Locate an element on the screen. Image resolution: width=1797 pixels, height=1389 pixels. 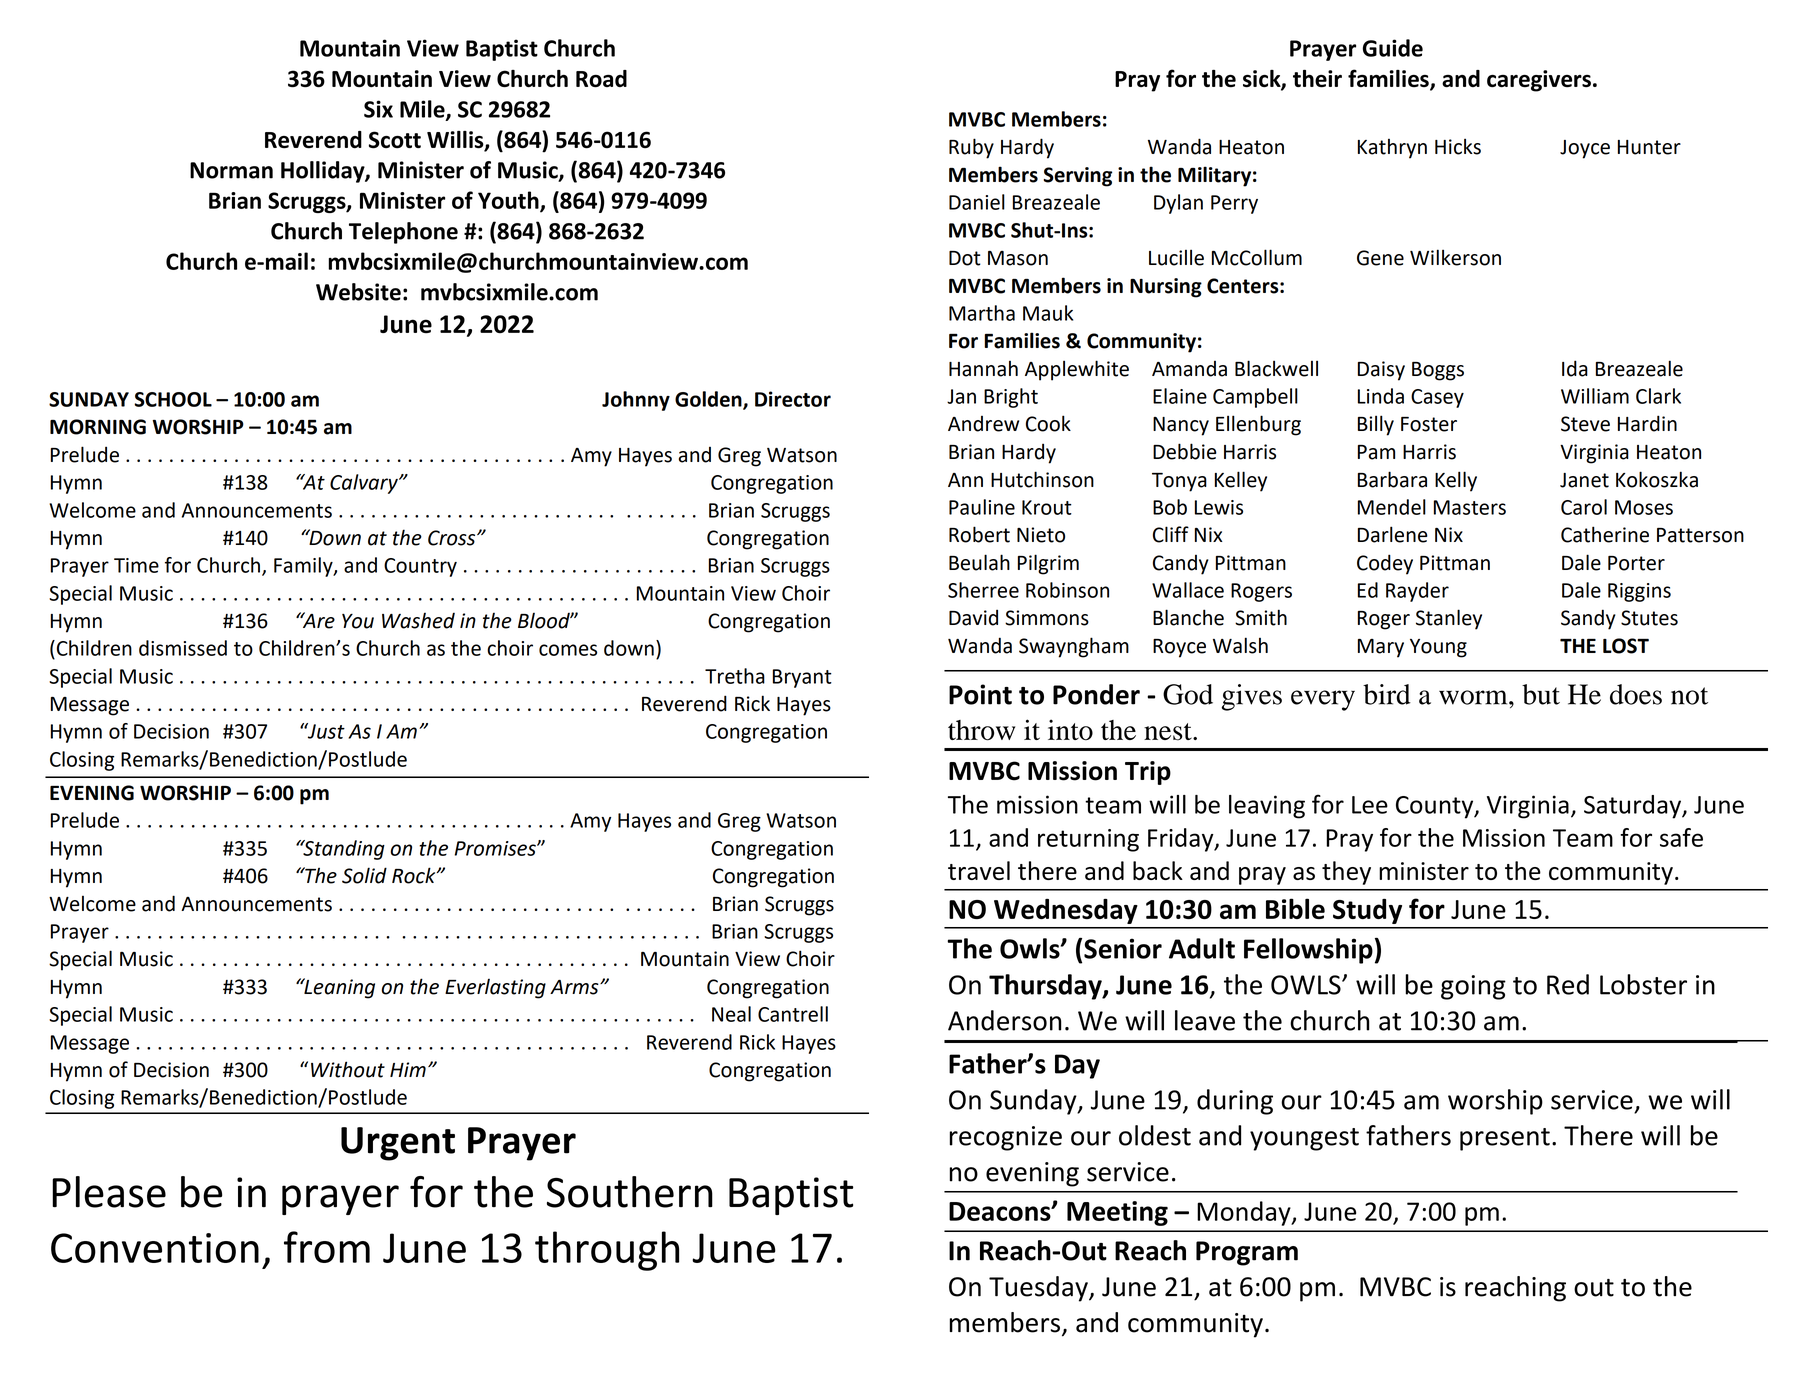
Pauline is located at coordinates (982, 507).
